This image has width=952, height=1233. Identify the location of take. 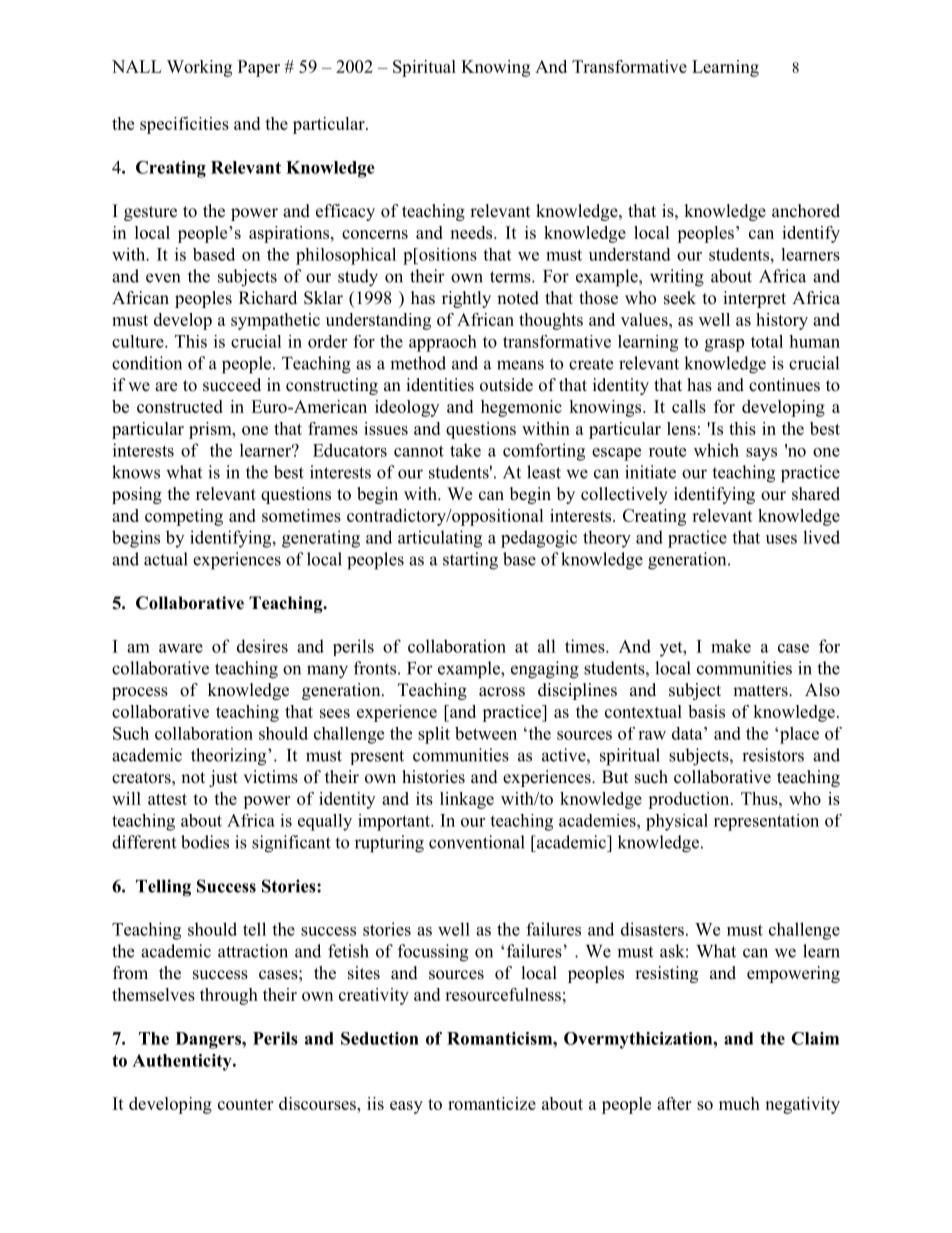
(465, 450).
